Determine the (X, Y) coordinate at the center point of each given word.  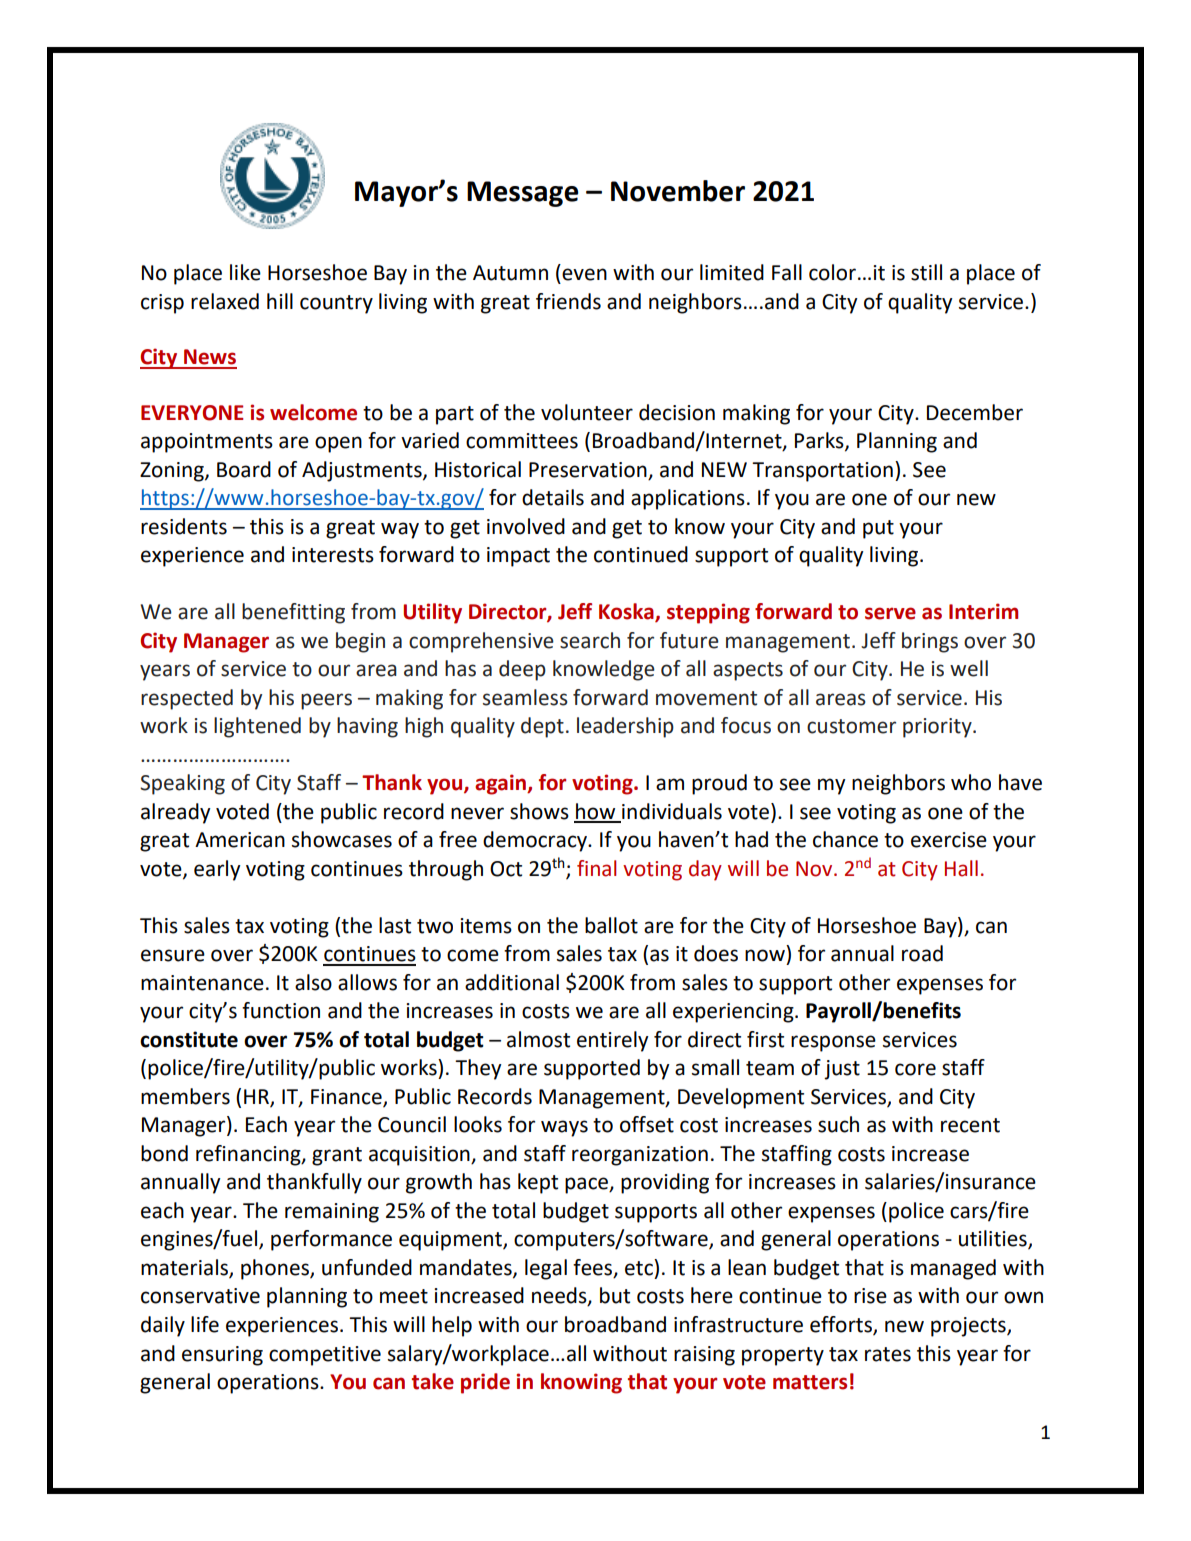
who (971, 782)
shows (539, 811)
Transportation (822, 472)
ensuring (222, 1356)
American (240, 840)
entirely (613, 1041)
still (926, 272)
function (281, 1010)
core (915, 1069)
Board (244, 469)
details (553, 497)
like (245, 272)
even (584, 274)
